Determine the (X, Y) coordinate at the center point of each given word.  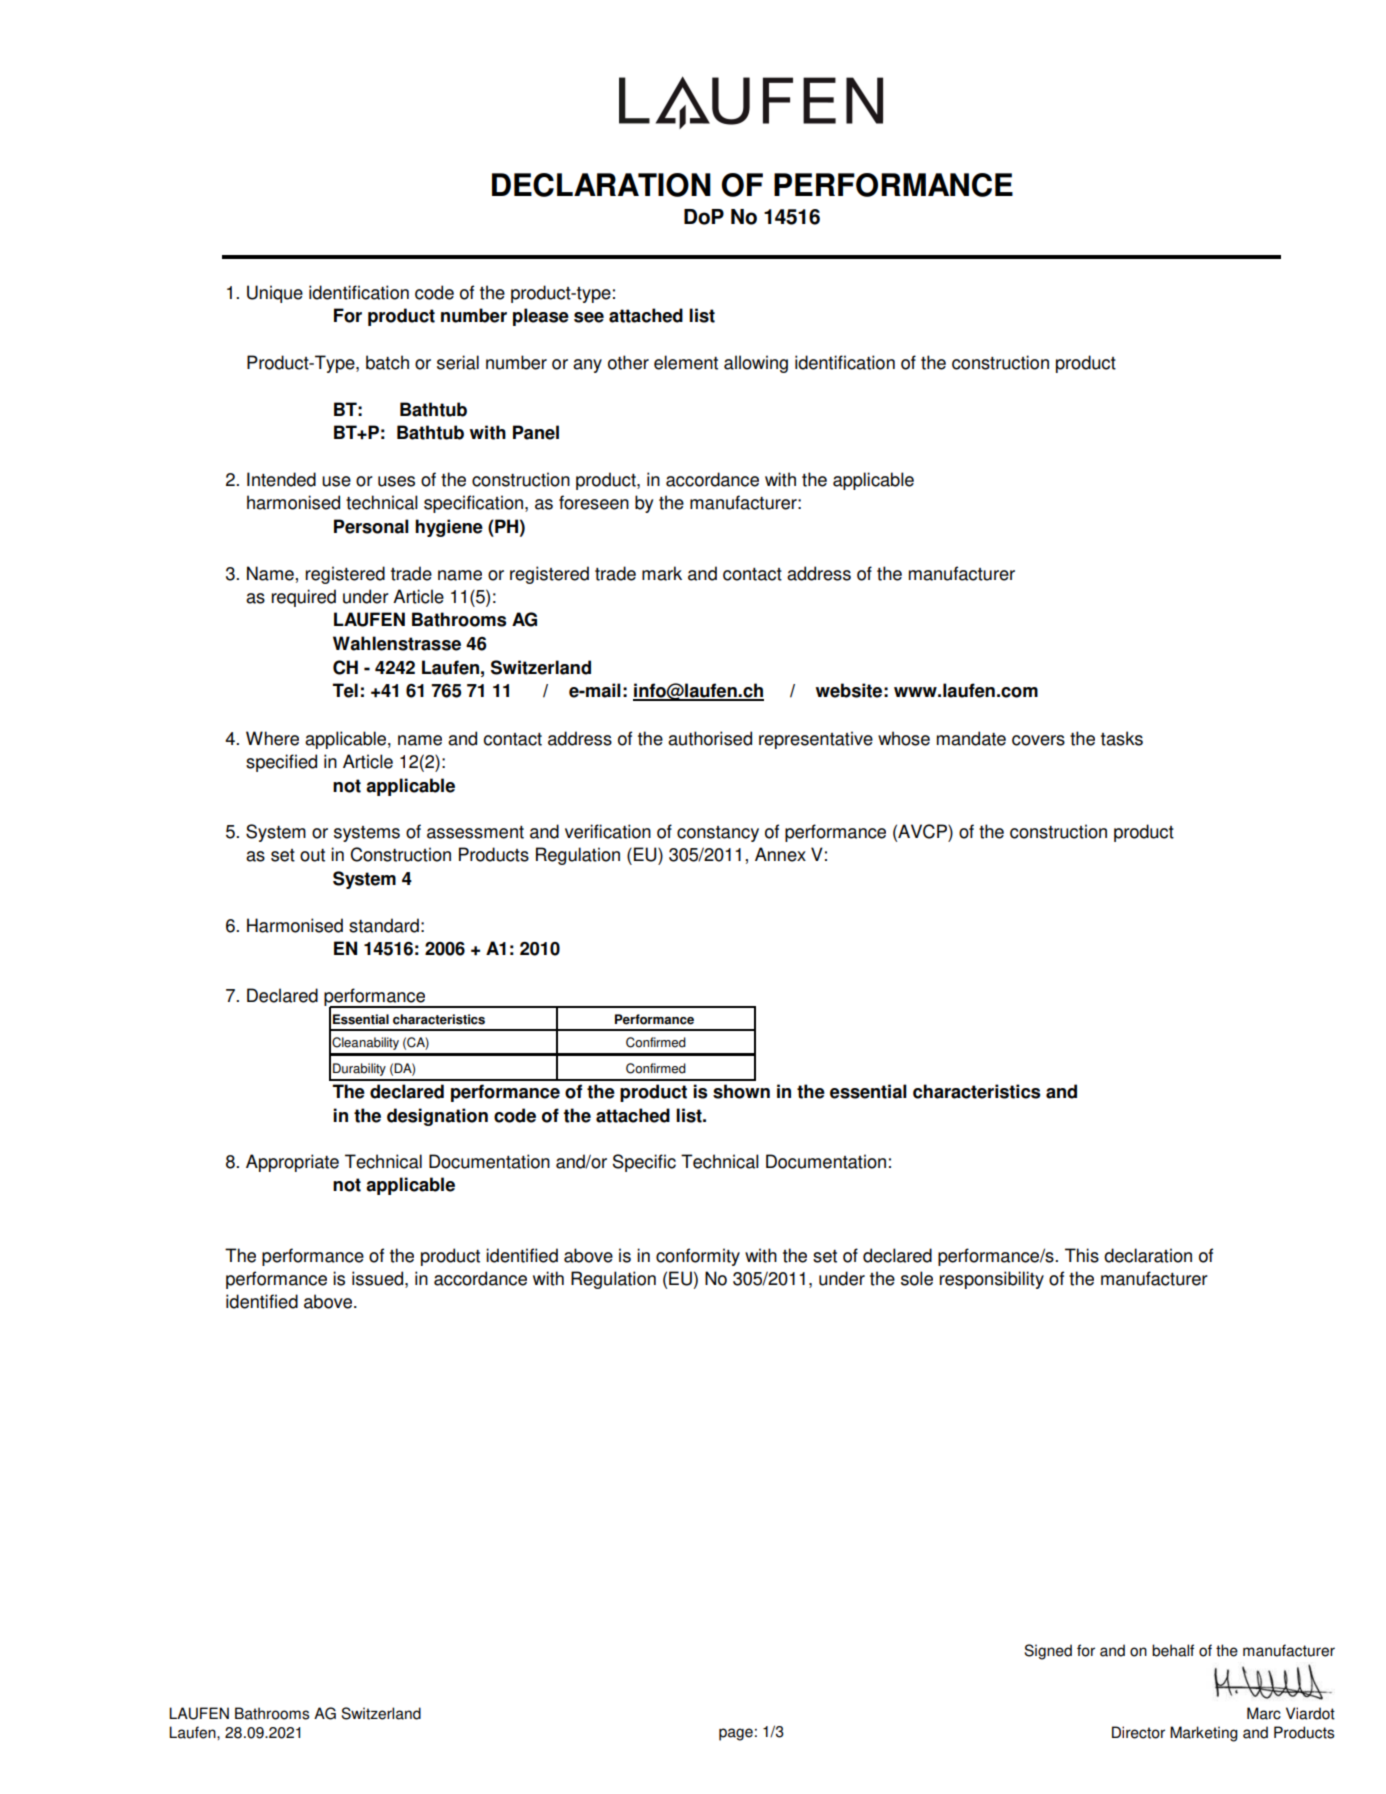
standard (384, 925)
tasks (1122, 738)
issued (379, 1278)
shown (741, 1091)
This (1082, 1255)
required (303, 598)
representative (816, 740)
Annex (780, 854)
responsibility (991, 1280)
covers (1038, 740)
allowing (756, 364)
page (736, 1734)
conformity (698, 1257)
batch (387, 362)
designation (437, 1117)
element (686, 362)
